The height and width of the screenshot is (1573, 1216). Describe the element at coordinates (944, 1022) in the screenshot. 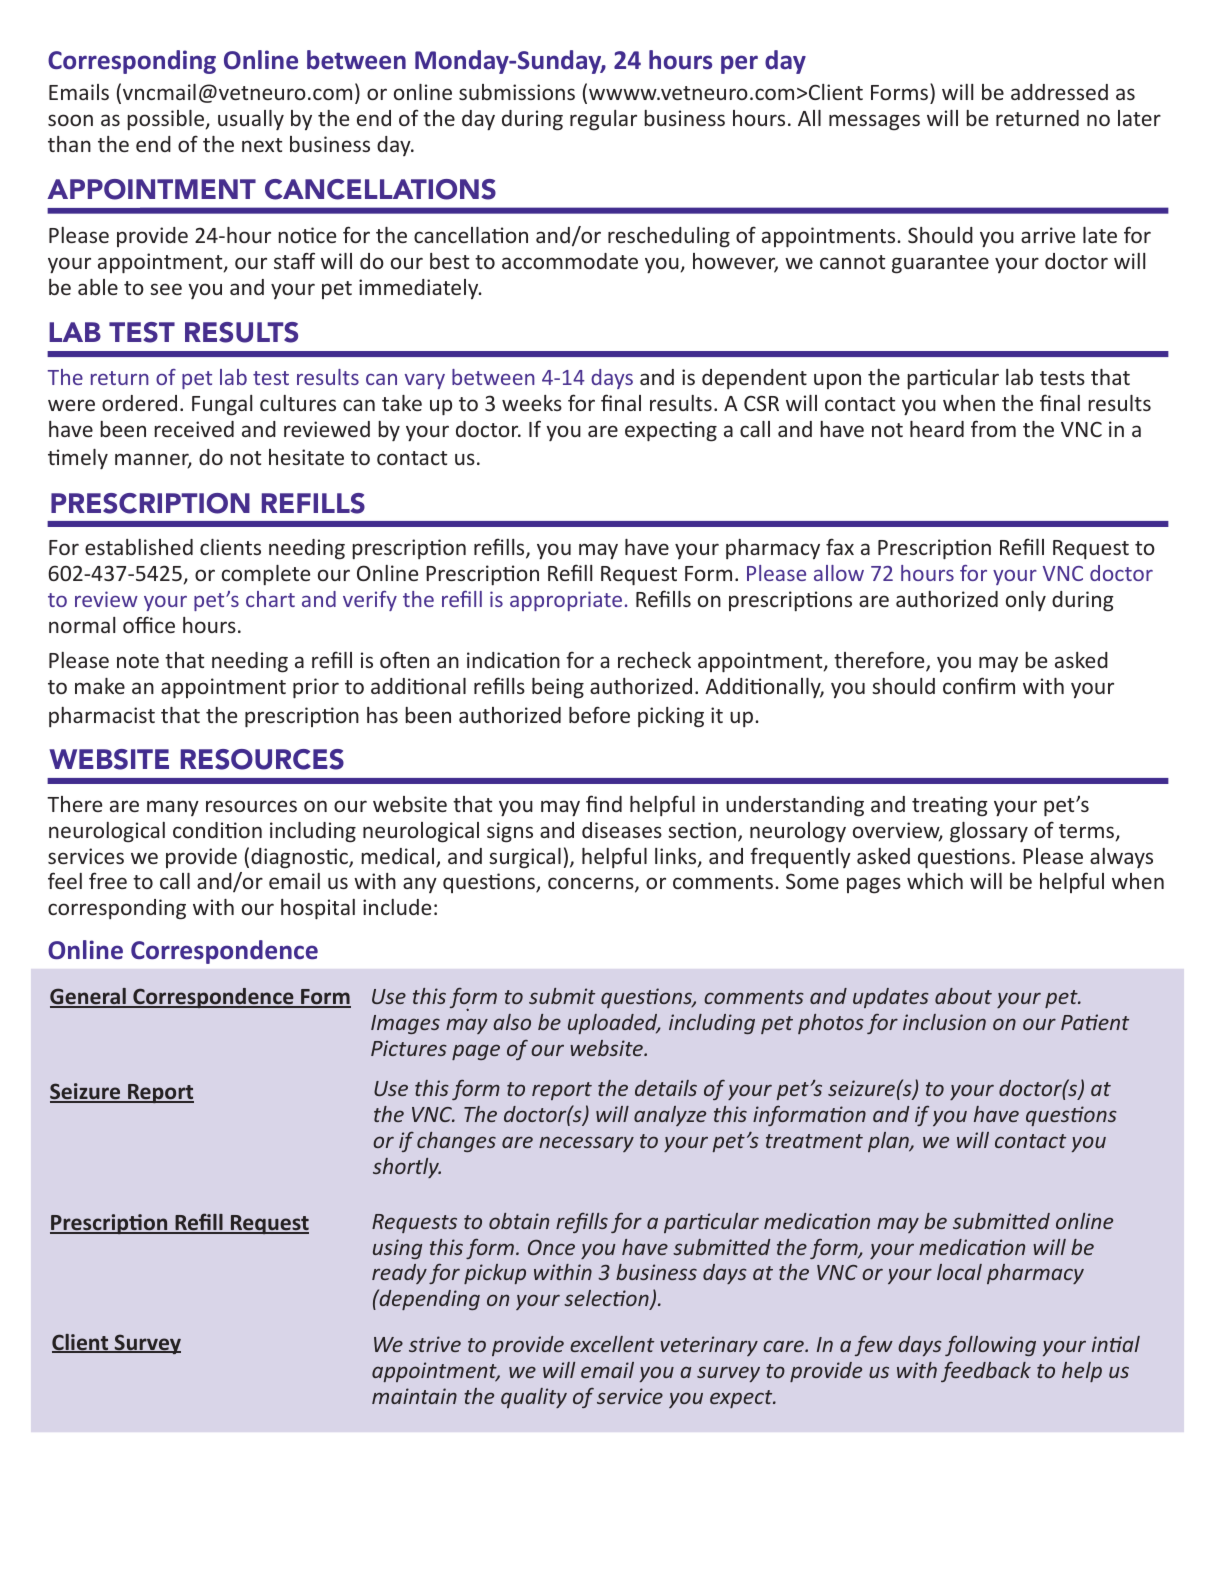

I see `inclusion` at that location.
